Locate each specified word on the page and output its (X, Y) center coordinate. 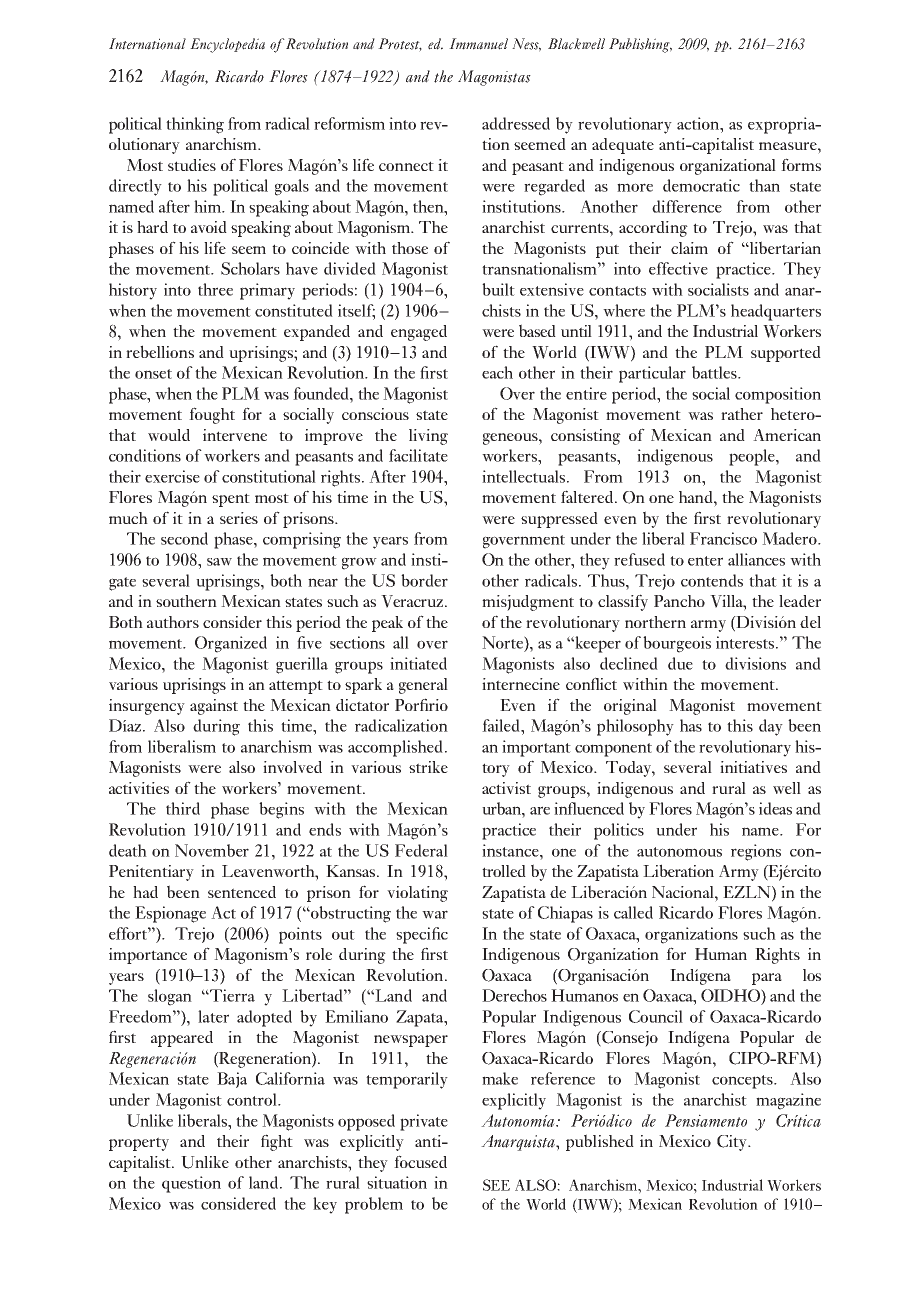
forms (801, 164)
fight (277, 1142)
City (733, 1143)
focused (420, 1161)
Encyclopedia (227, 45)
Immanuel (478, 44)
